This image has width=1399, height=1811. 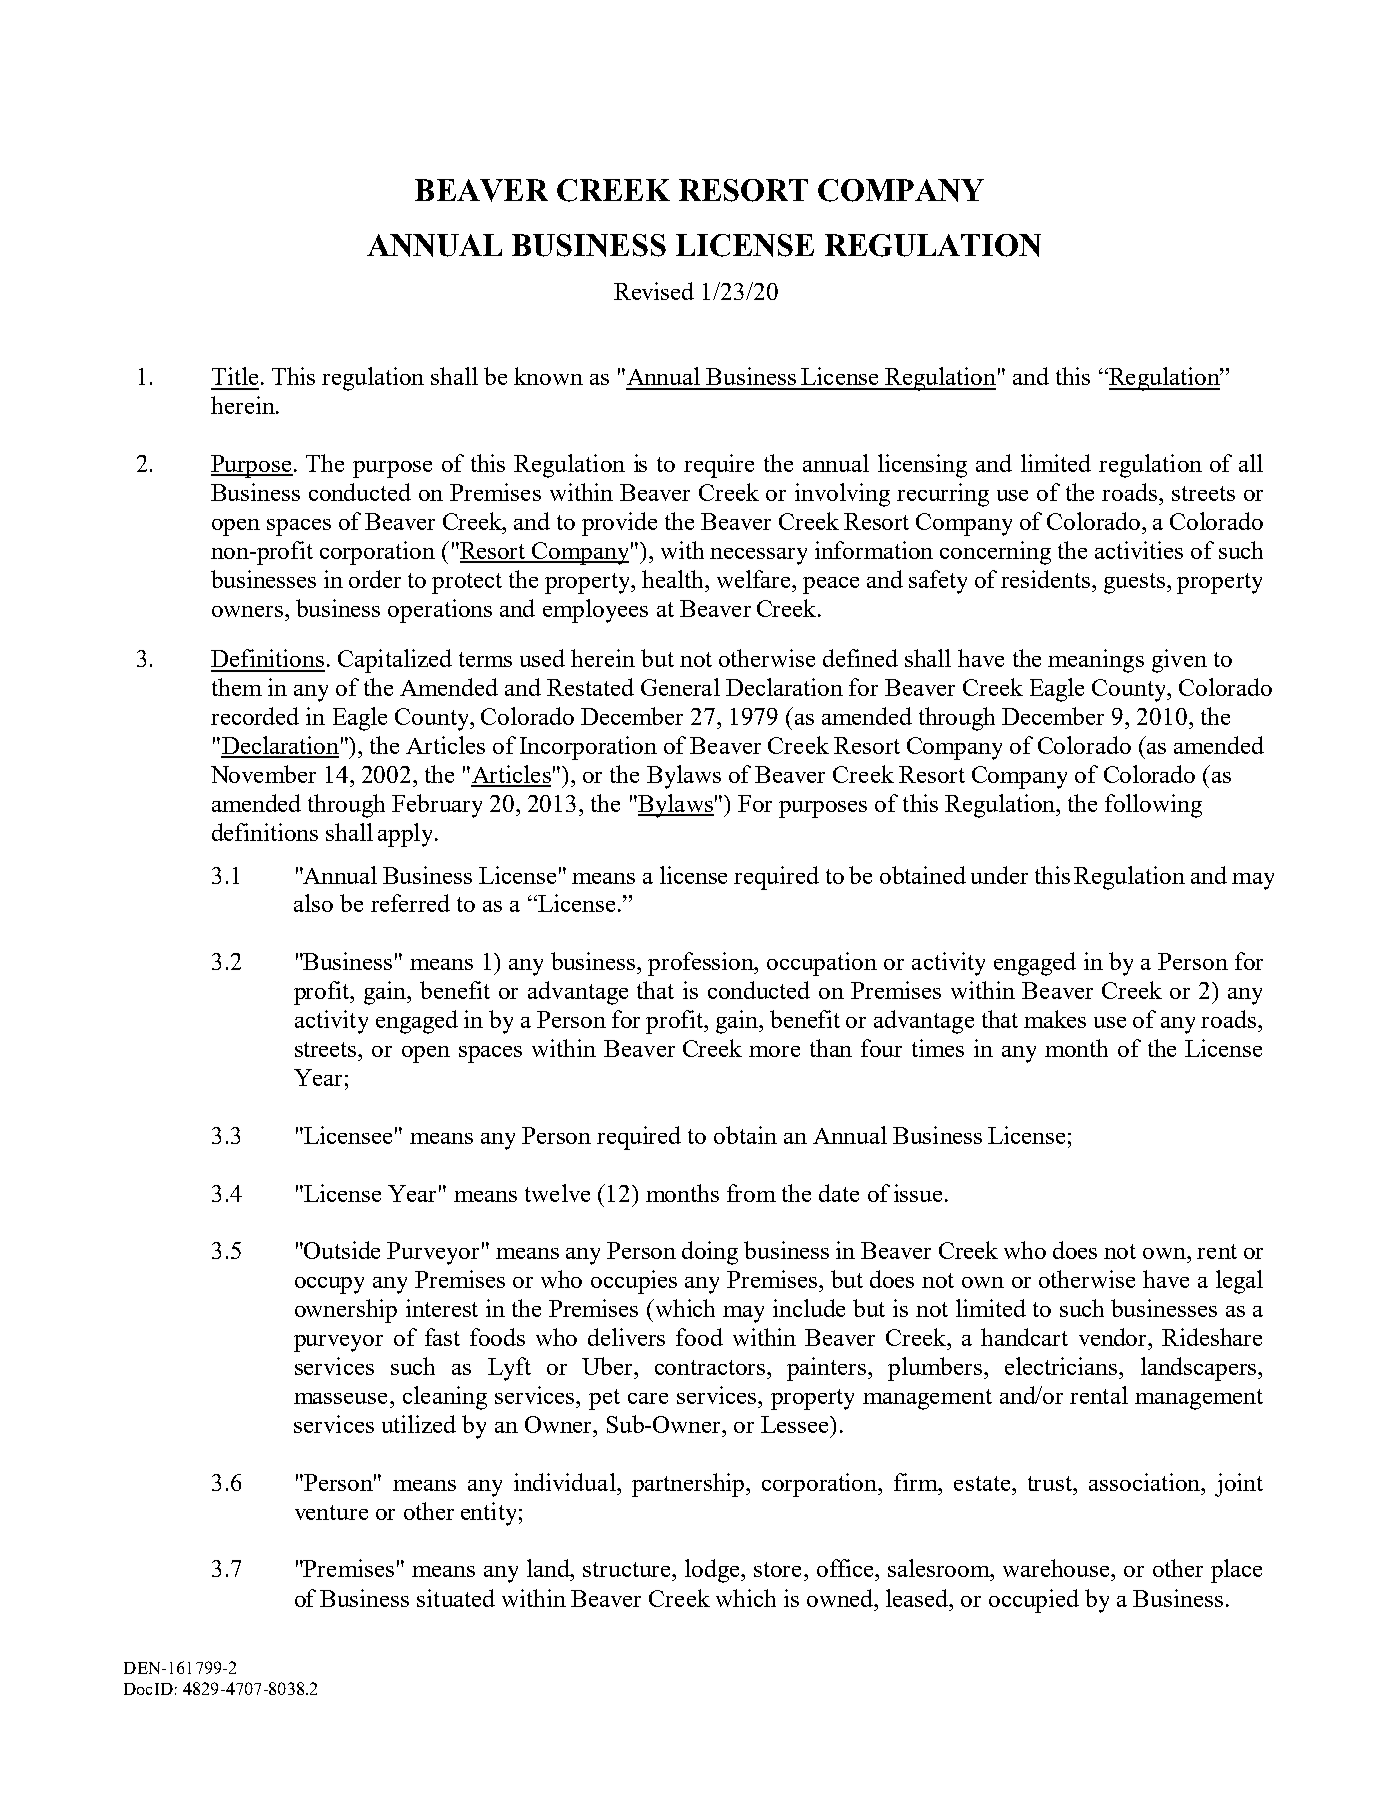 What do you see at coordinates (713, 1571) in the image?
I see `lodge` at bounding box center [713, 1571].
